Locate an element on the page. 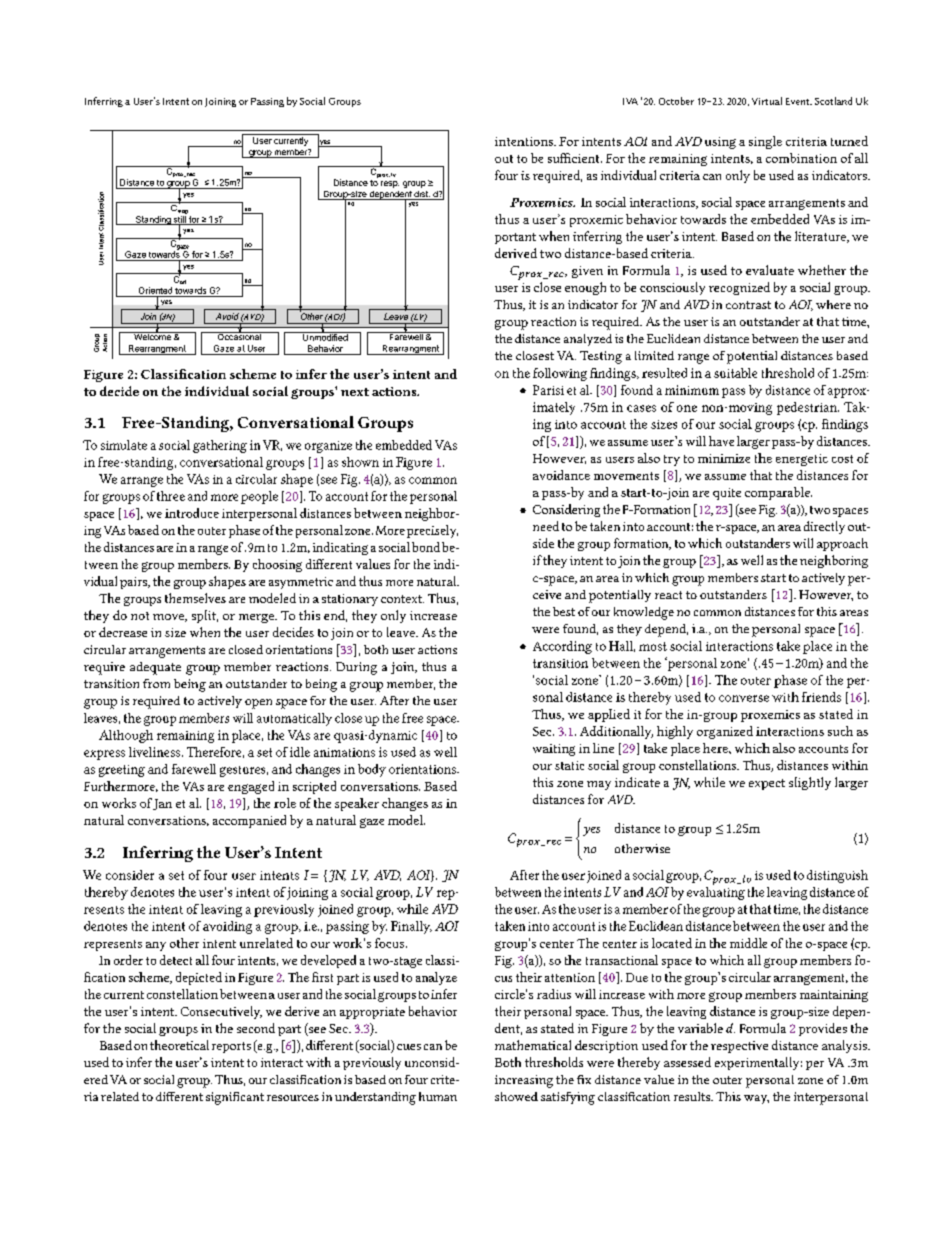 The image size is (952, 1233). precisely is located at coordinates (431, 531).
